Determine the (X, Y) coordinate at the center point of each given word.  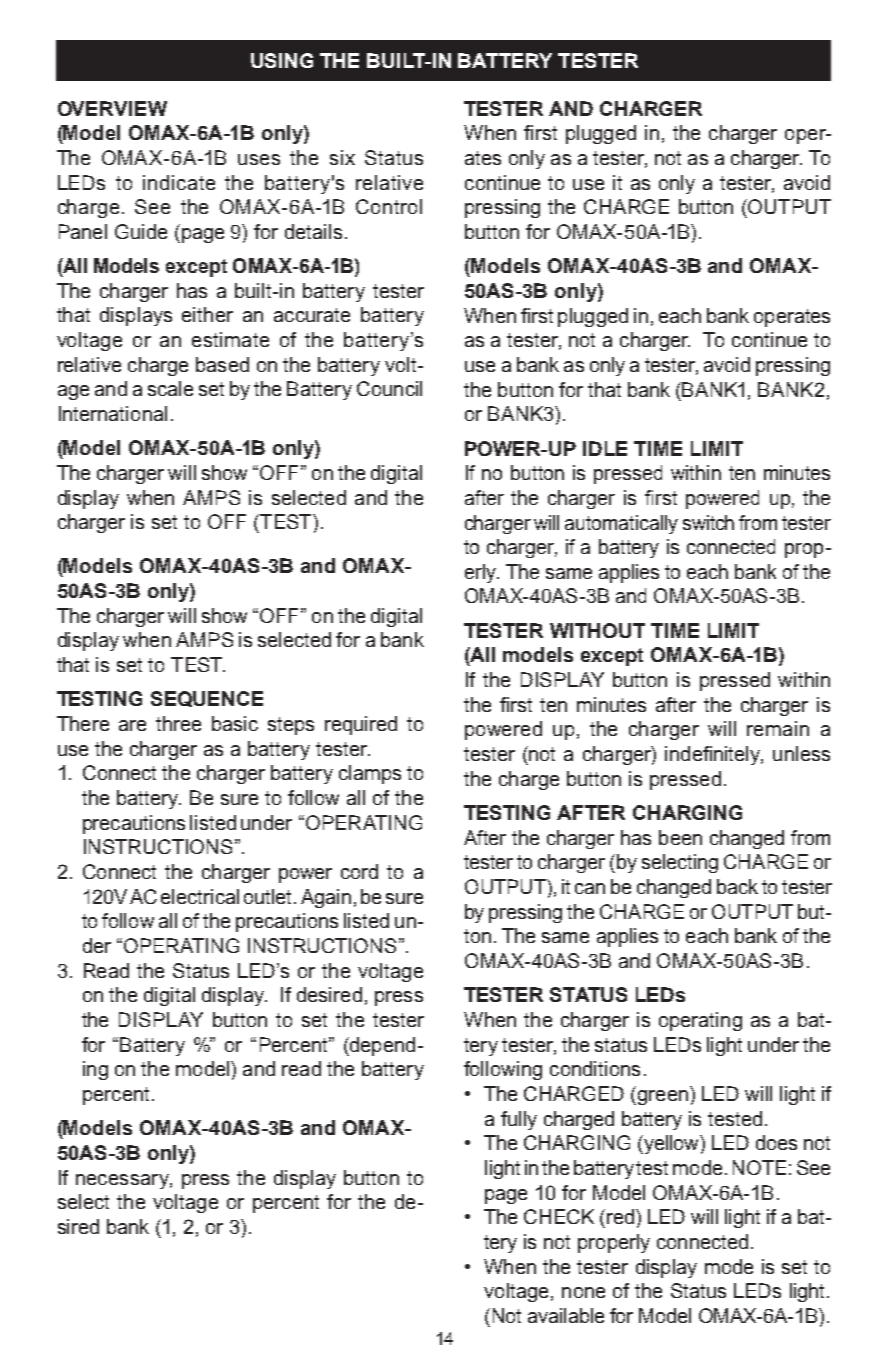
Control (389, 206)
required (361, 725)
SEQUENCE (207, 699)
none (583, 1292)
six (342, 157)
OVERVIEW (112, 108)
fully (519, 1120)
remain (778, 728)
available (566, 1315)
